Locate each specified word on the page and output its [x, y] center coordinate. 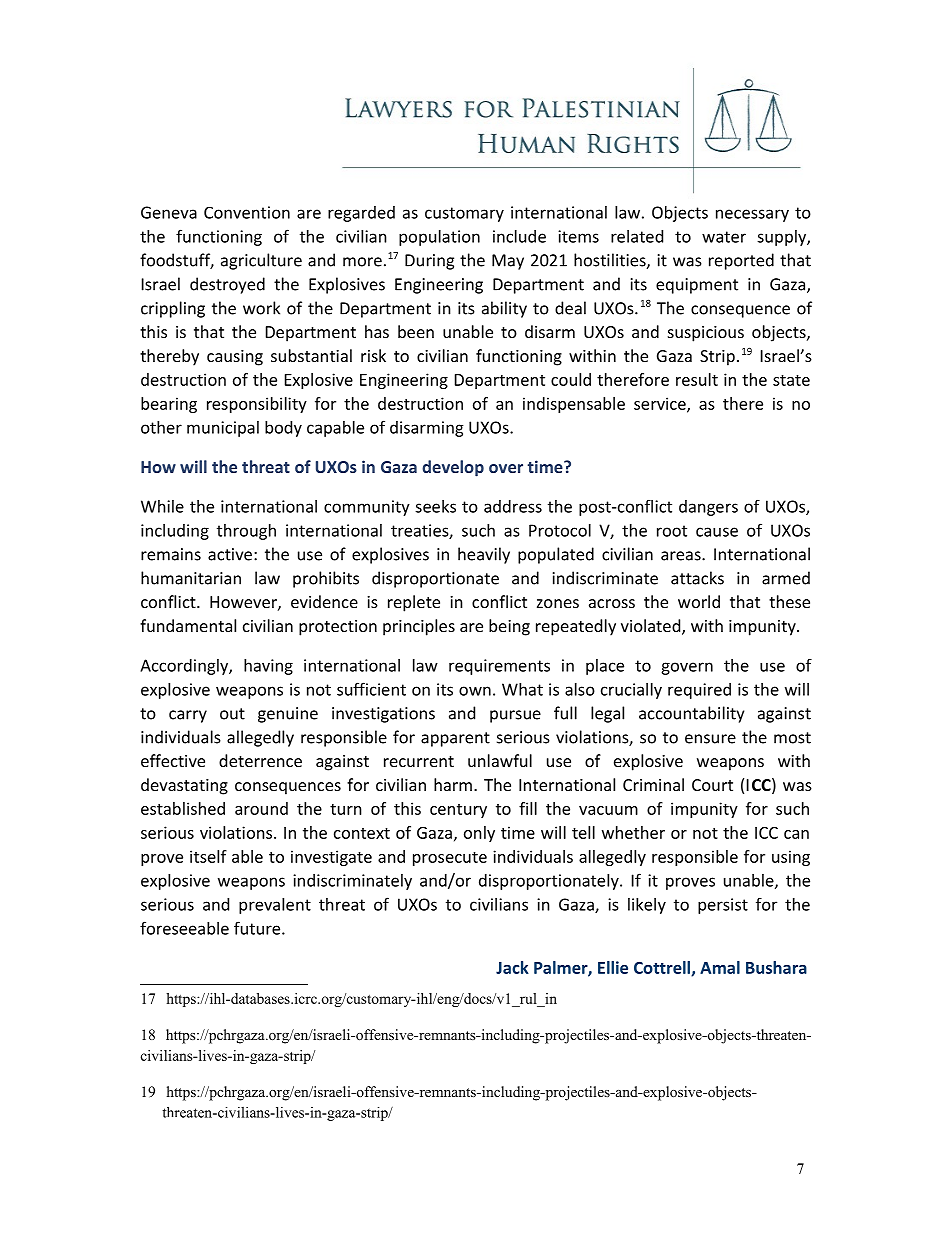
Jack [512, 967]
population [439, 238]
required [699, 691]
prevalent [275, 906]
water [724, 237]
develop [453, 468]
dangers [708, 508]
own [475, 691]
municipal [223, 429]
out [232, 714]
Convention [247, 212]
